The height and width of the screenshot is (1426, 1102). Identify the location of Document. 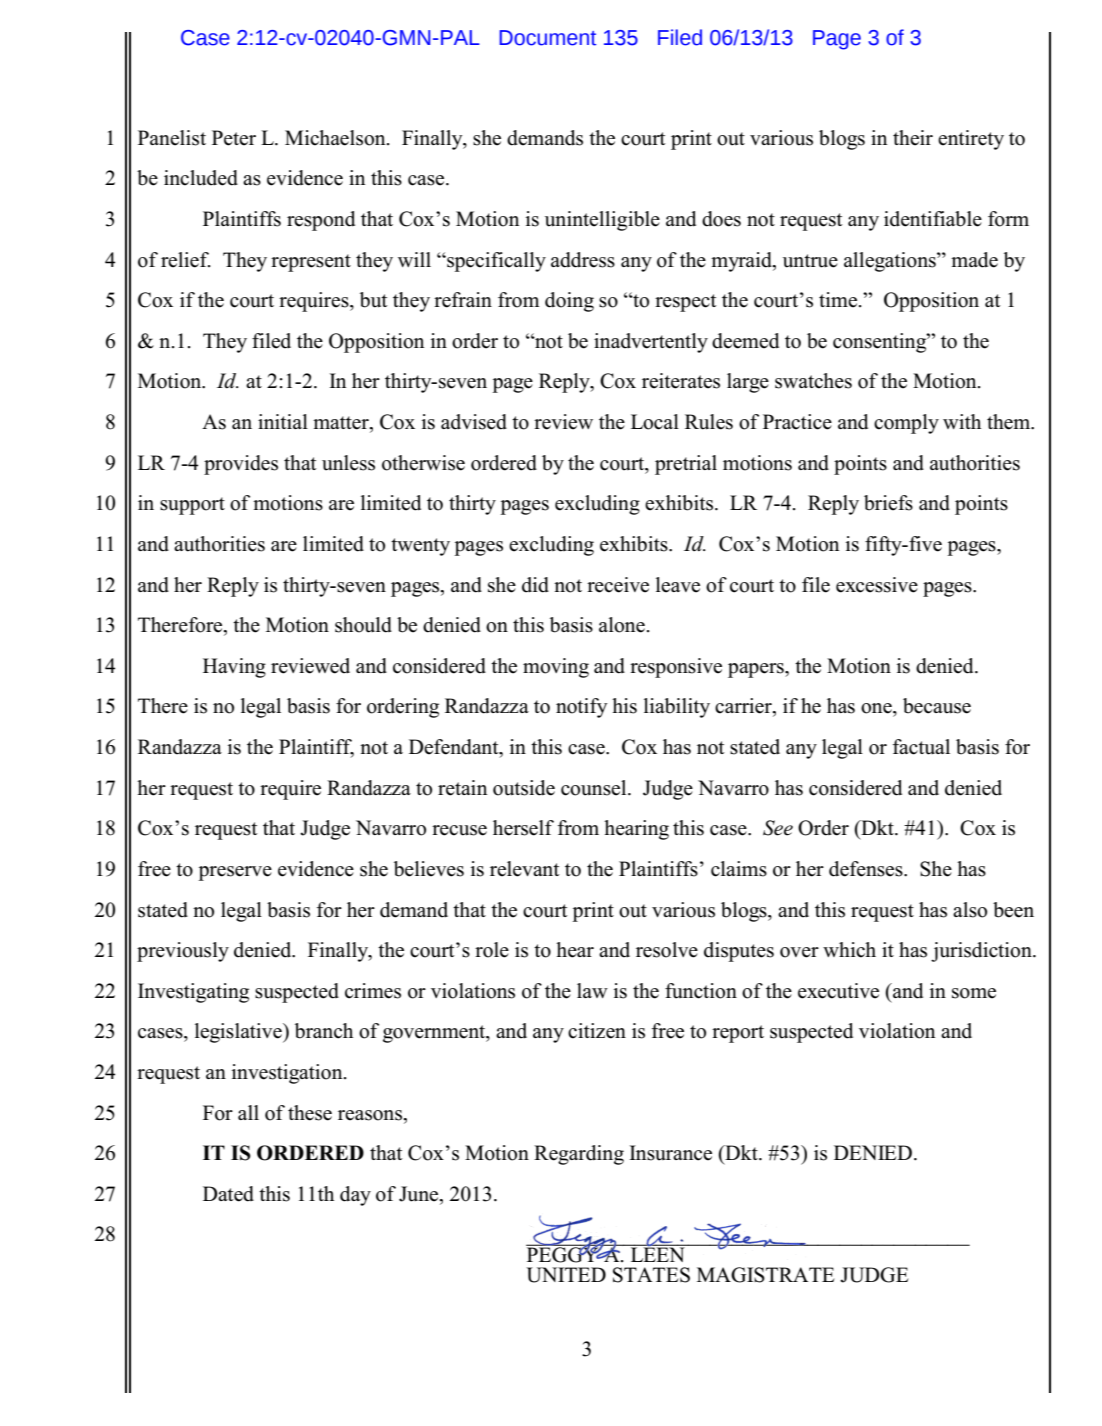
(547, 38).
